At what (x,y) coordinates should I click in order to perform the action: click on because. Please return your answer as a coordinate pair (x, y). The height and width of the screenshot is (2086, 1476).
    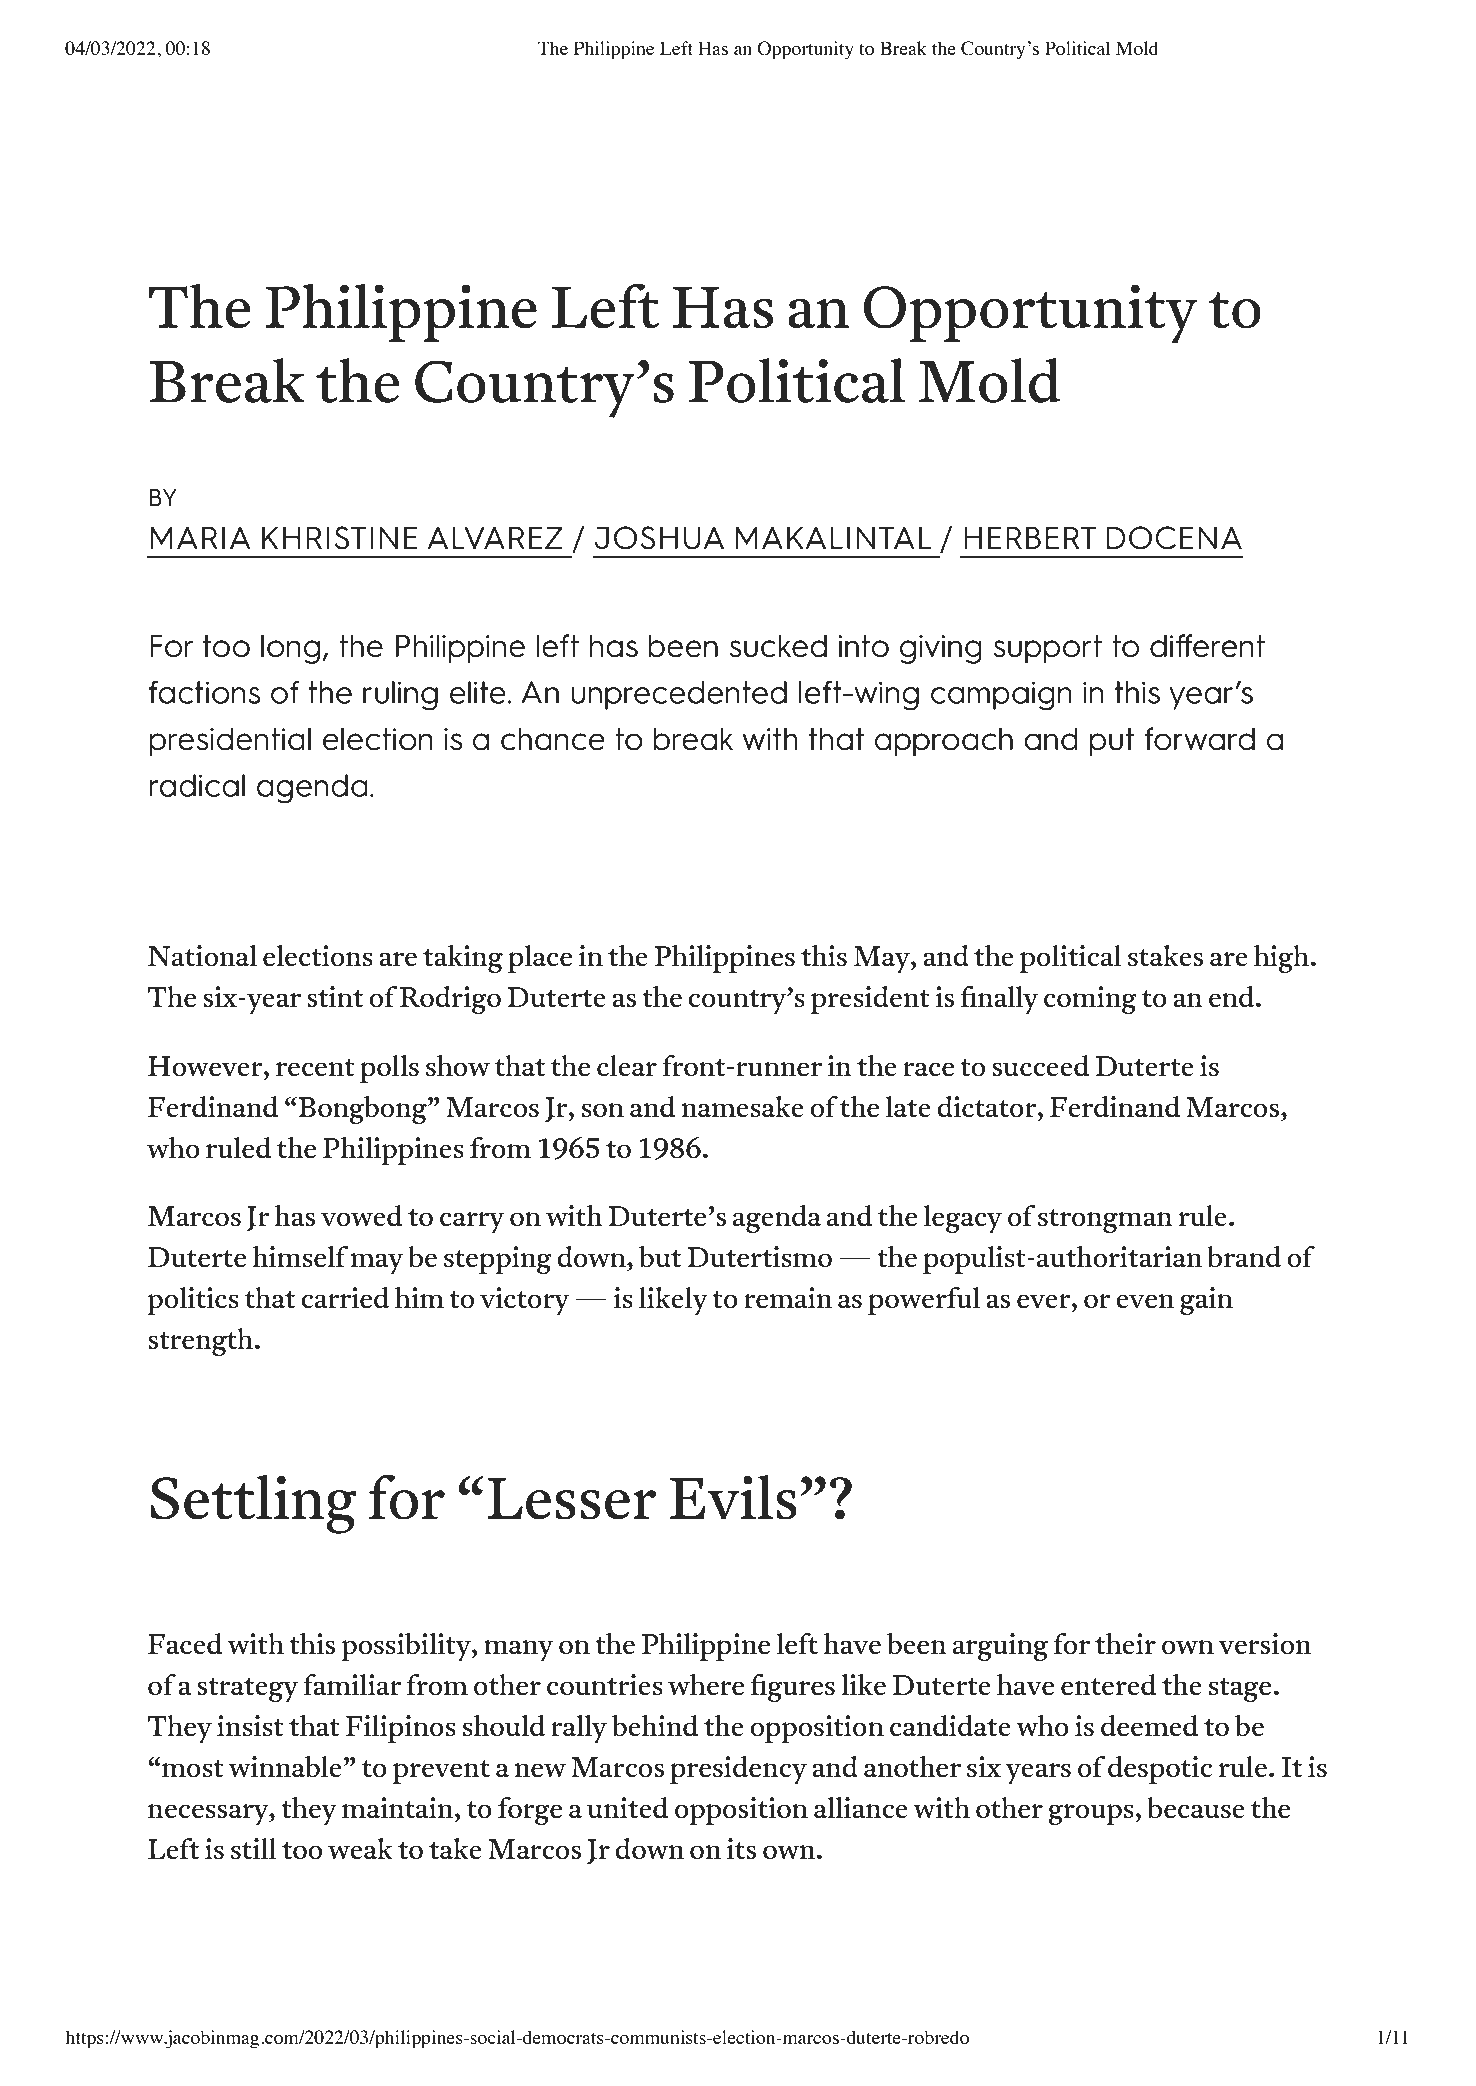
    Looking at the image, I should click on (1196, 1808).
